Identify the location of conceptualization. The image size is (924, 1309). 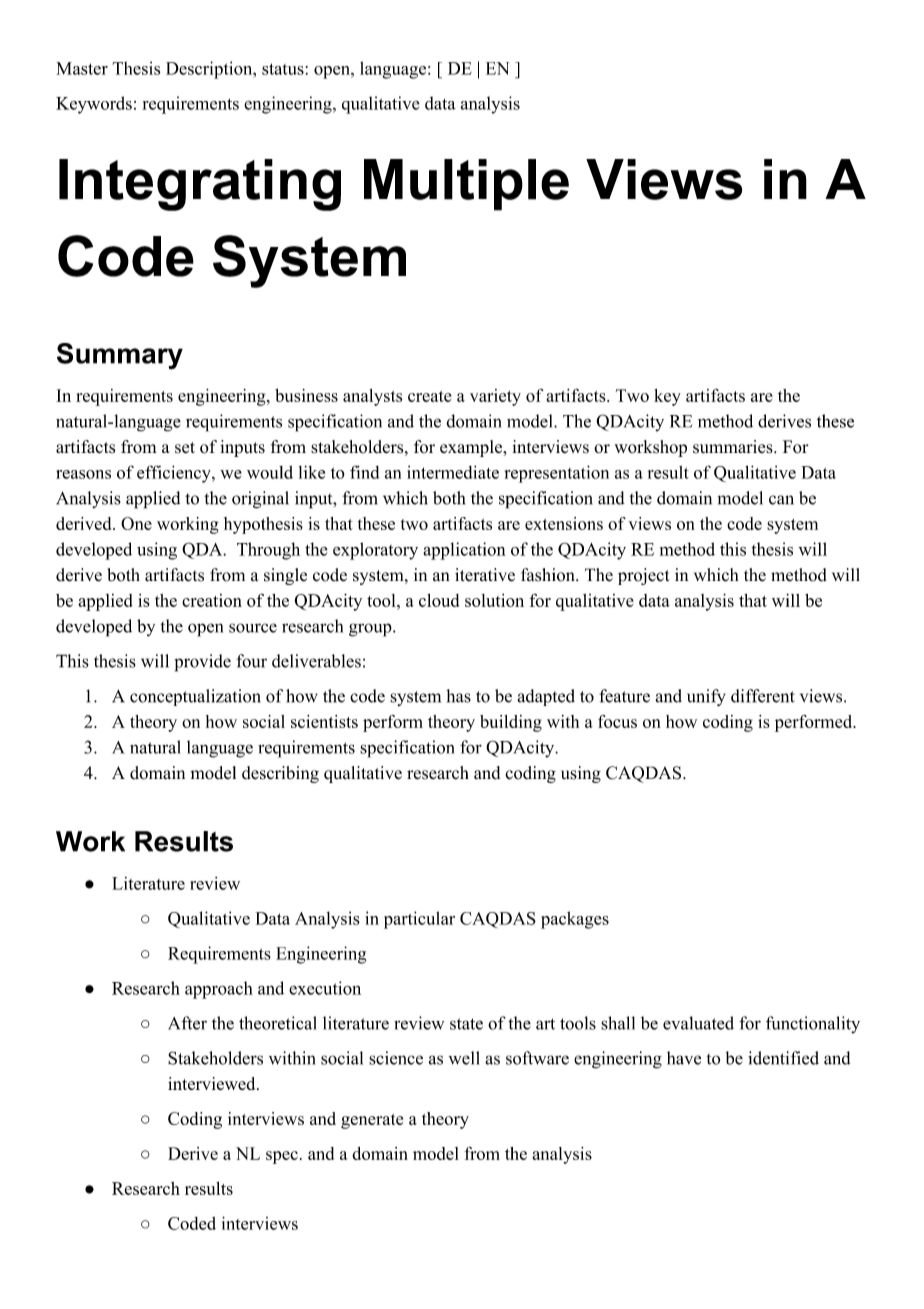
(195, 697).
